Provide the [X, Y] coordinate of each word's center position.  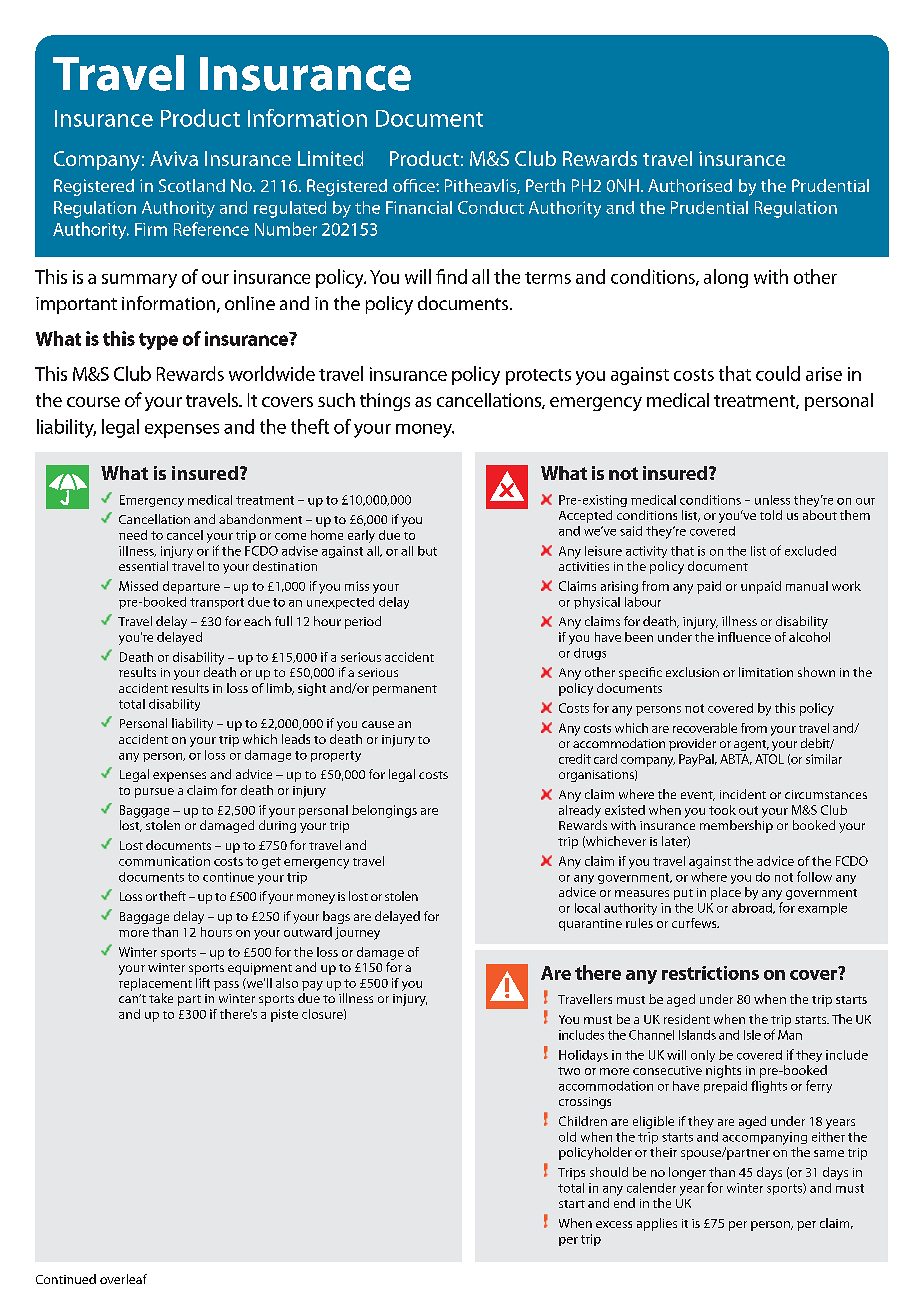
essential [143, 566]
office [415, 185]
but [427, 551]
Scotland [192, 185]
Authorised [690, 185]
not [623, 473]
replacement [155, 984]
